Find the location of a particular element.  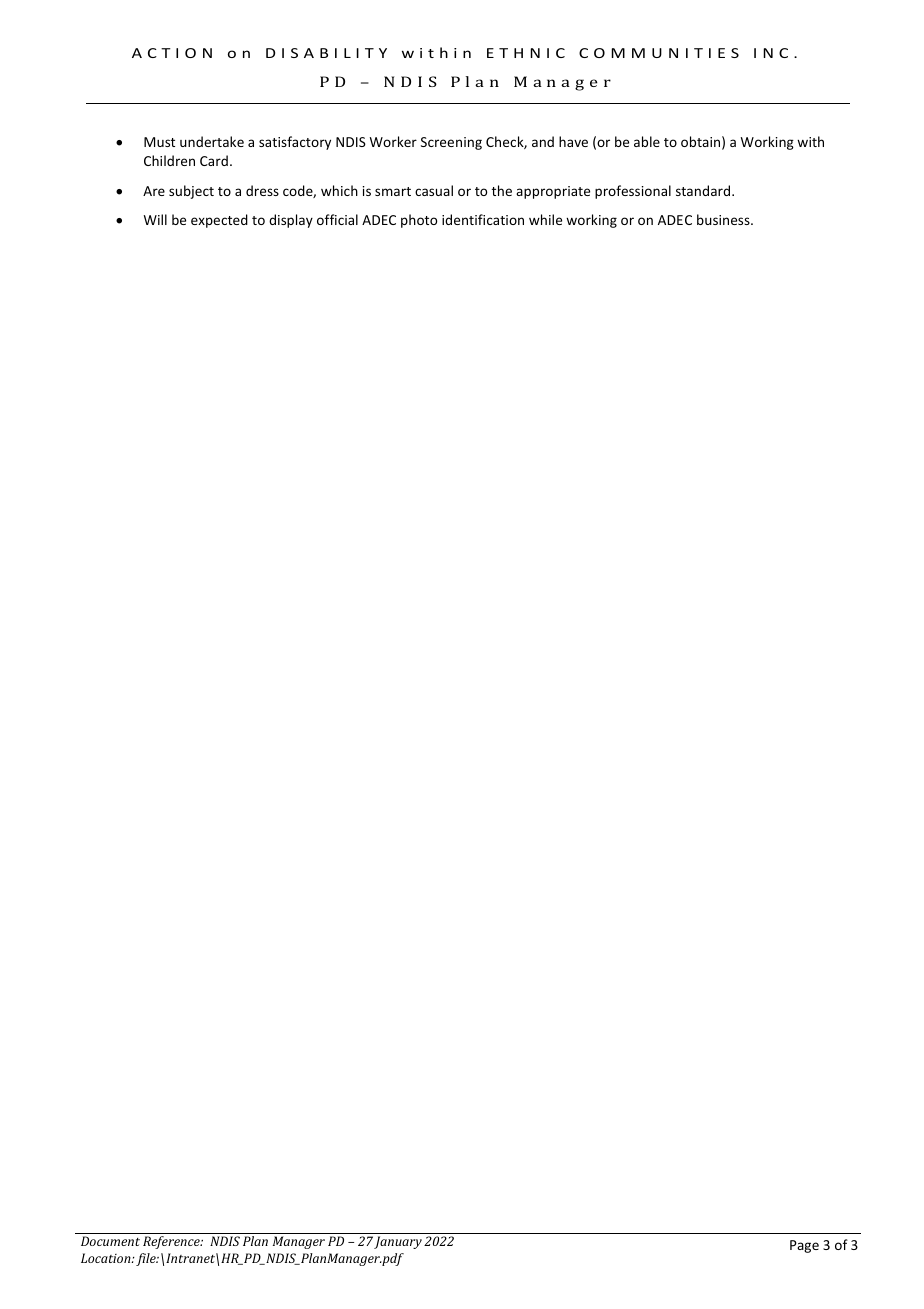

Will is located at coordinates (155, 219).
